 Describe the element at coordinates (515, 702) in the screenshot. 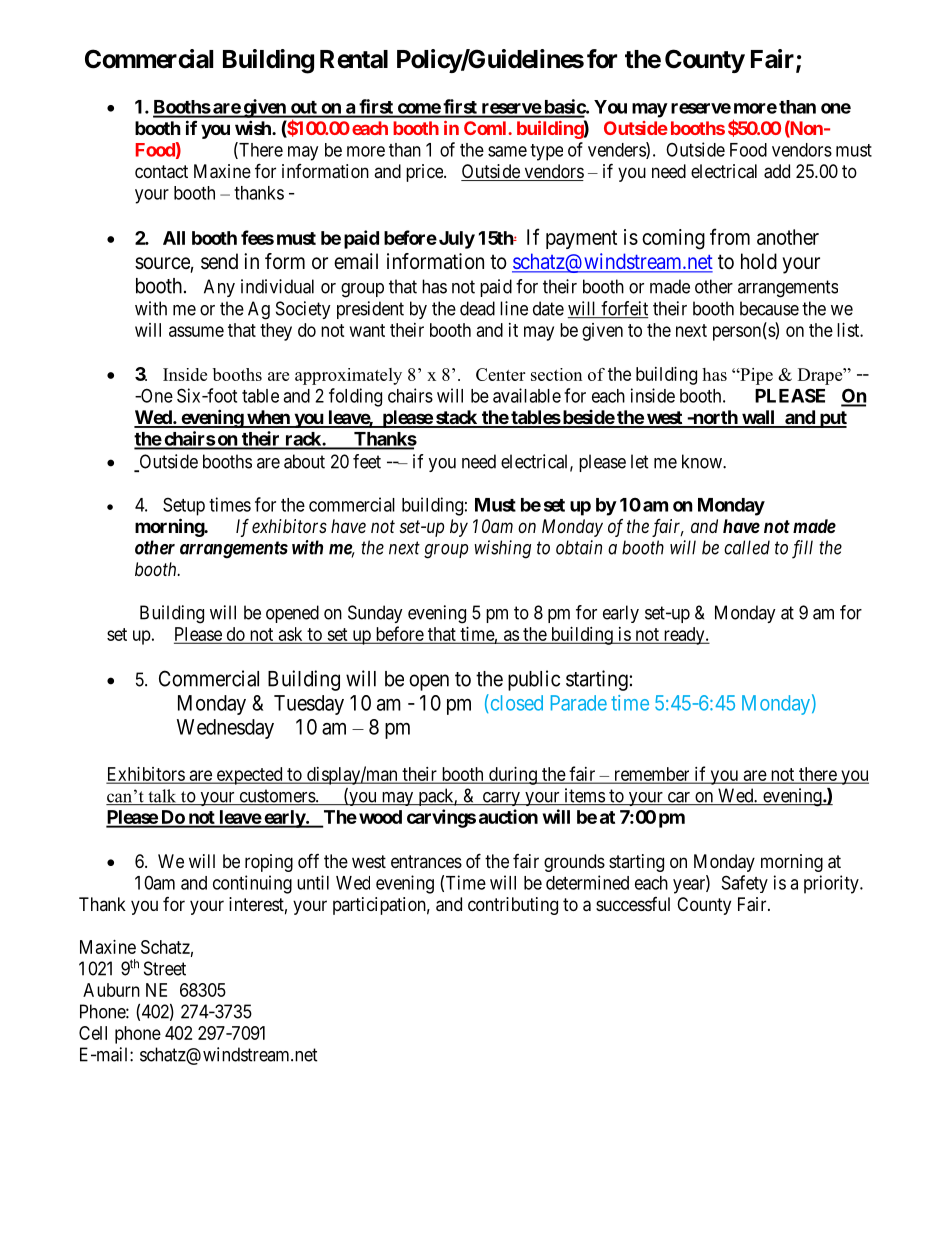

I see `closed` at that location.
